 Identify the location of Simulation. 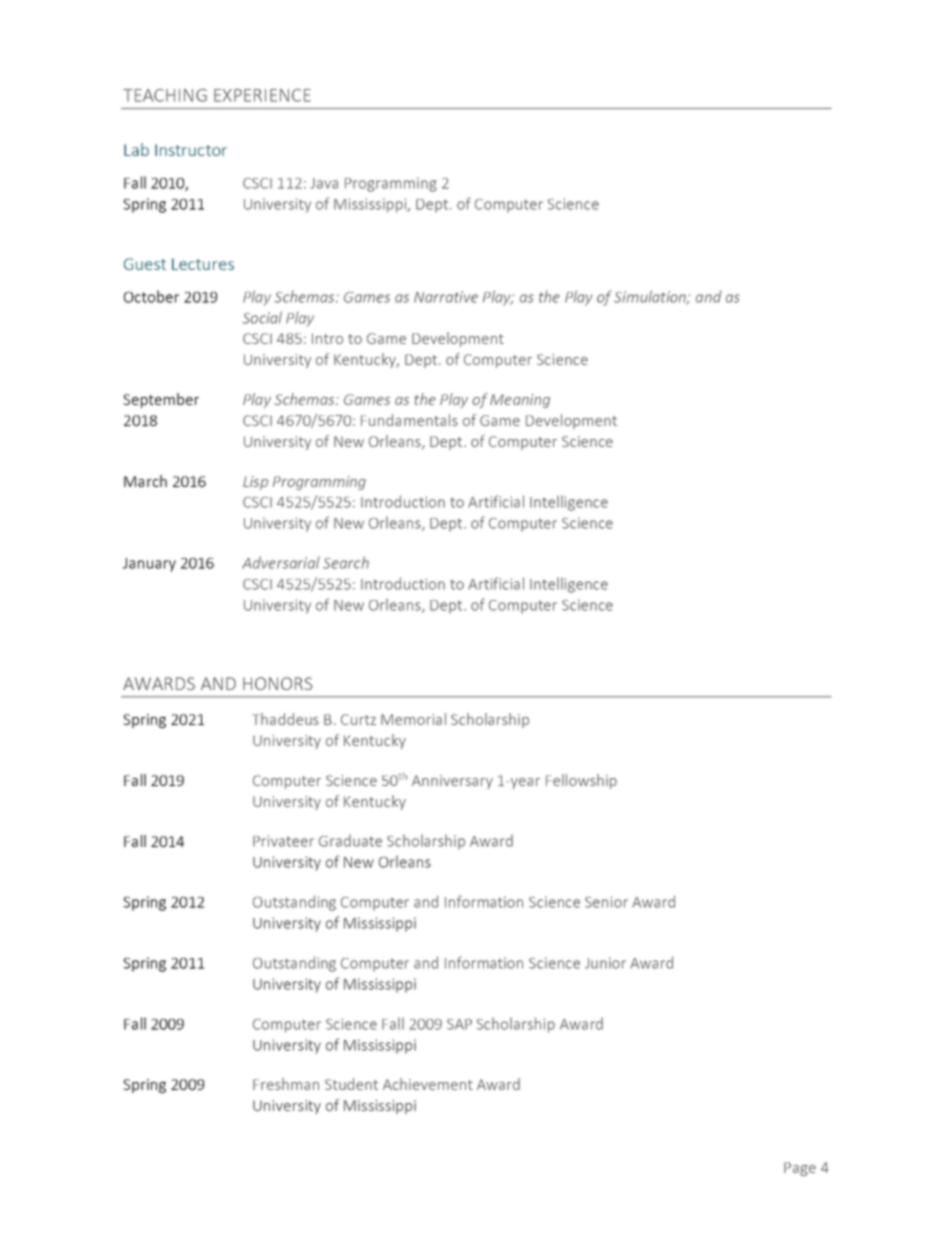
(651, 297).
